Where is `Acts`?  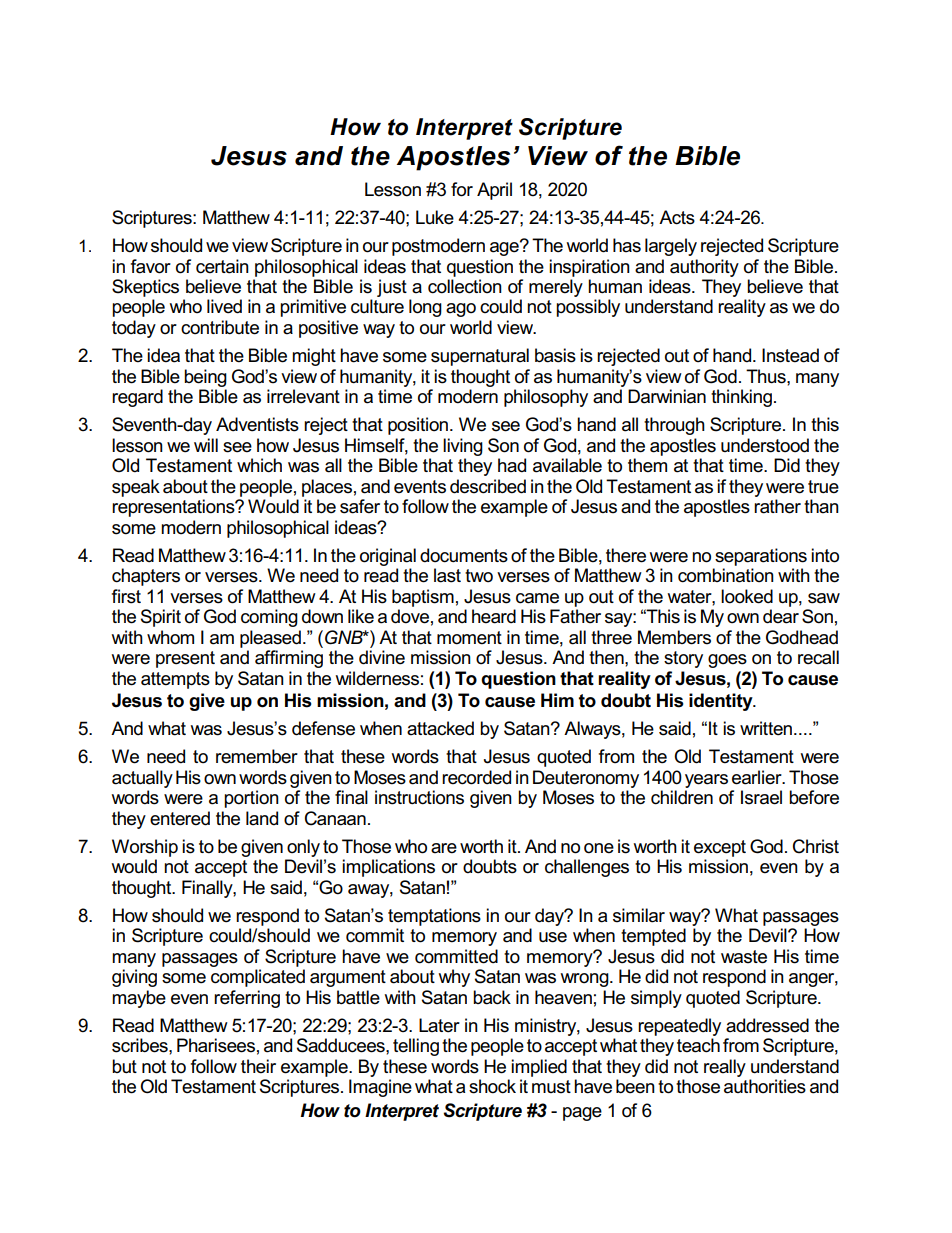
Acts is located at coordinates (677, 217).
